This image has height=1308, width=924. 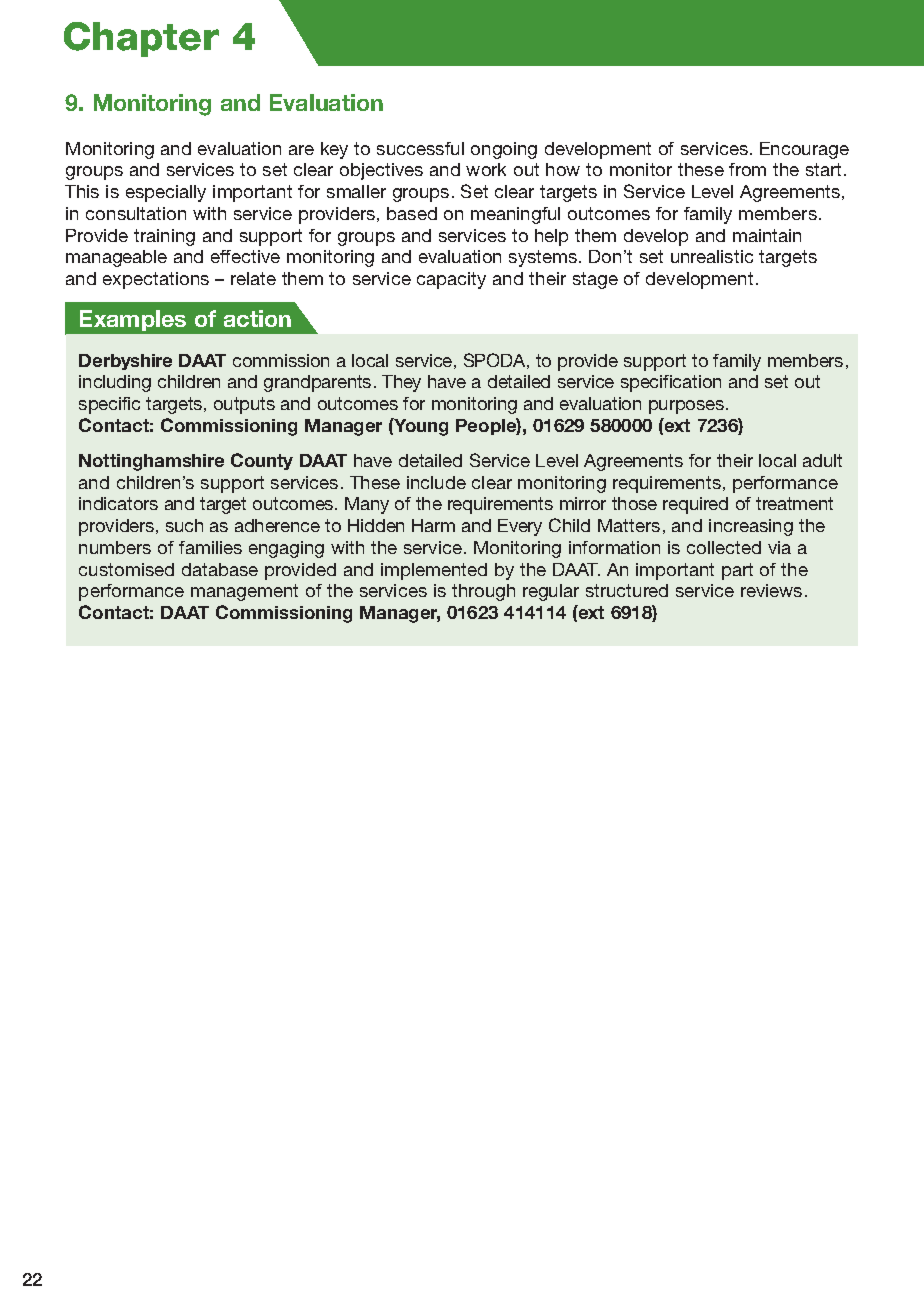 I want to click on Derbyshire, so click(x=125, y=362).
